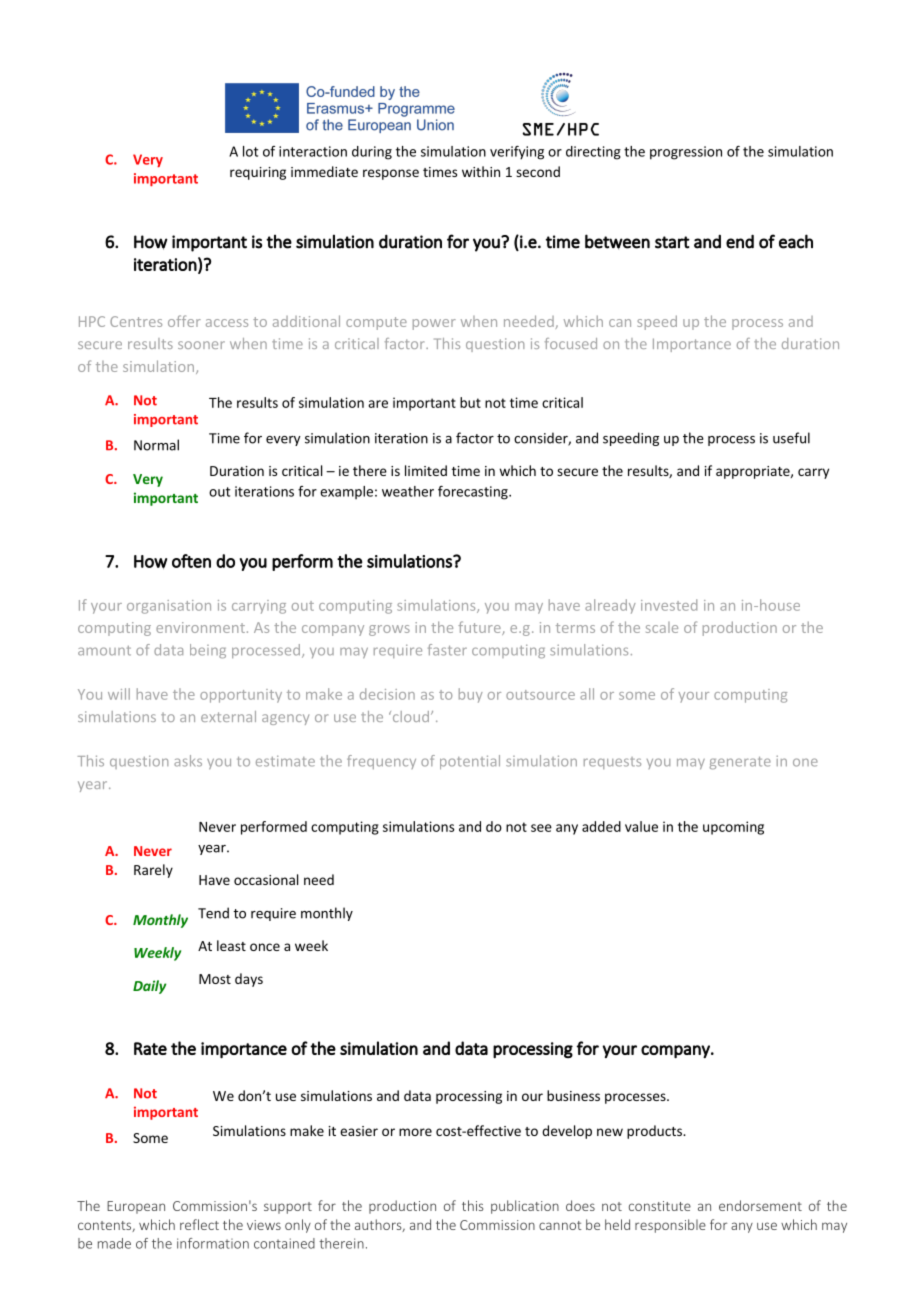 The width and height of the page is (924, 1308). I want to click on invested, so click(669, 605).
